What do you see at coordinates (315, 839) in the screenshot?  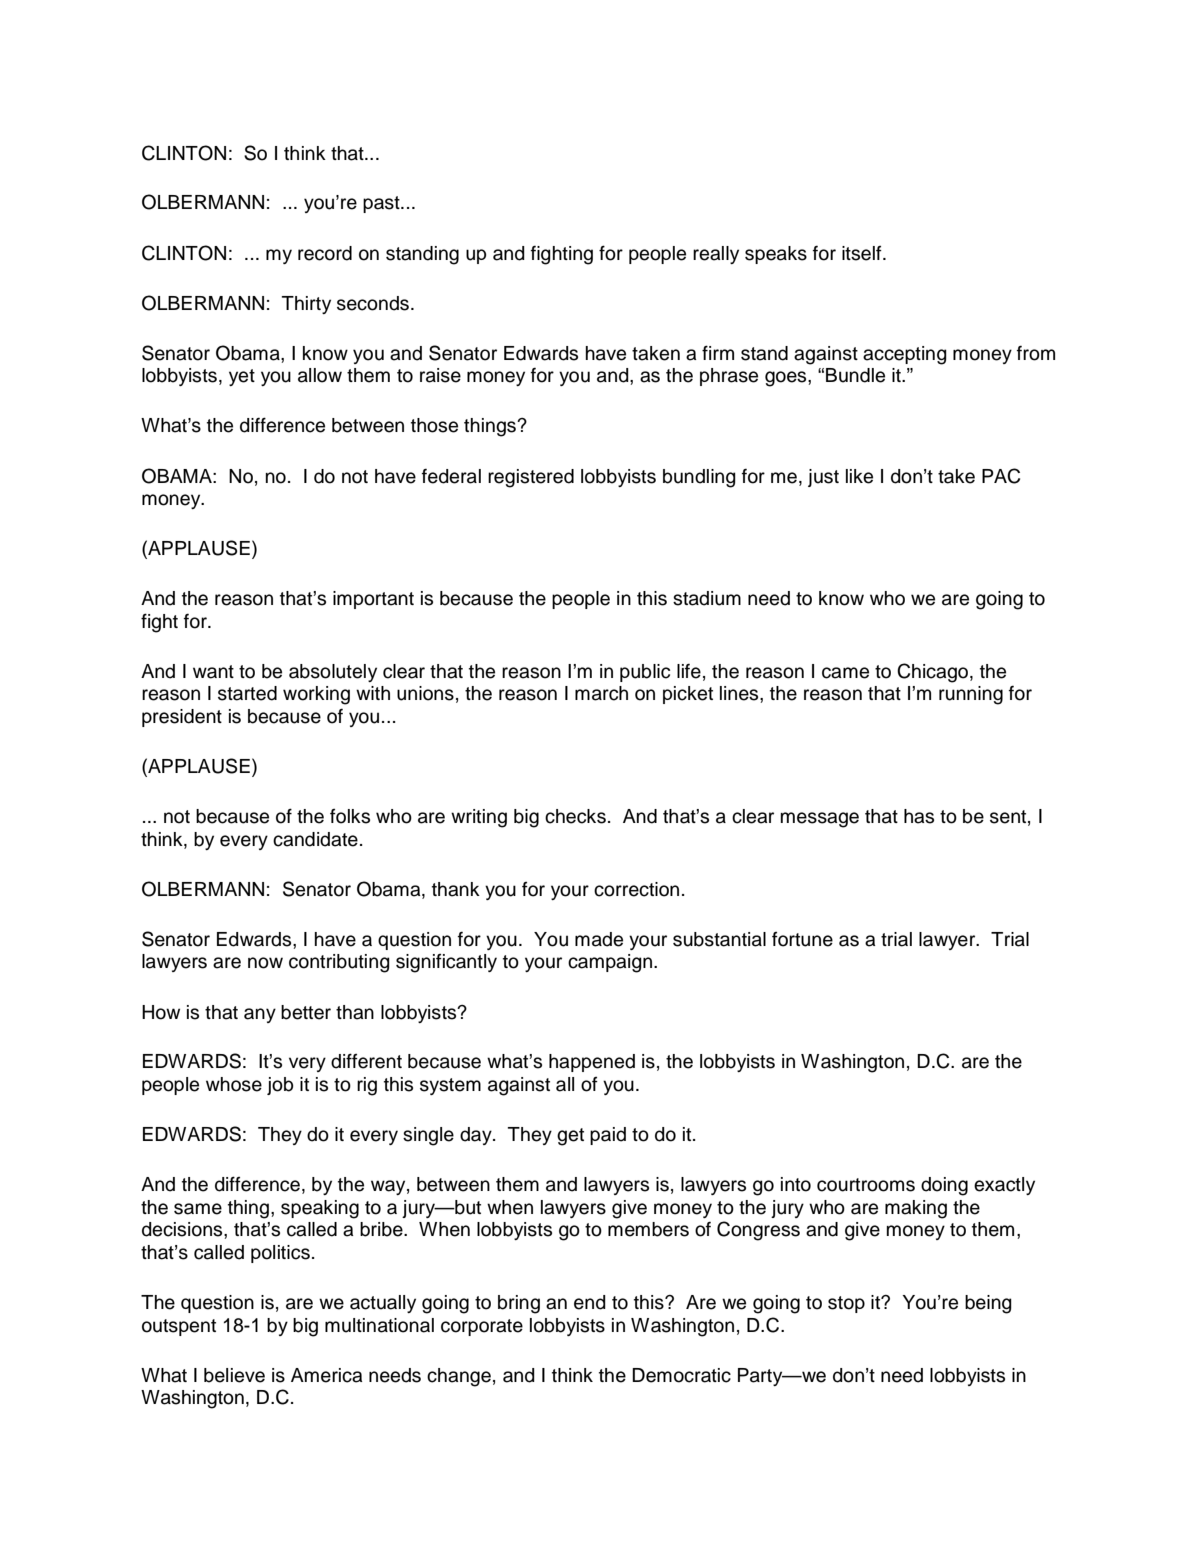 I see `candidate` at bounding box center [315, 839].
